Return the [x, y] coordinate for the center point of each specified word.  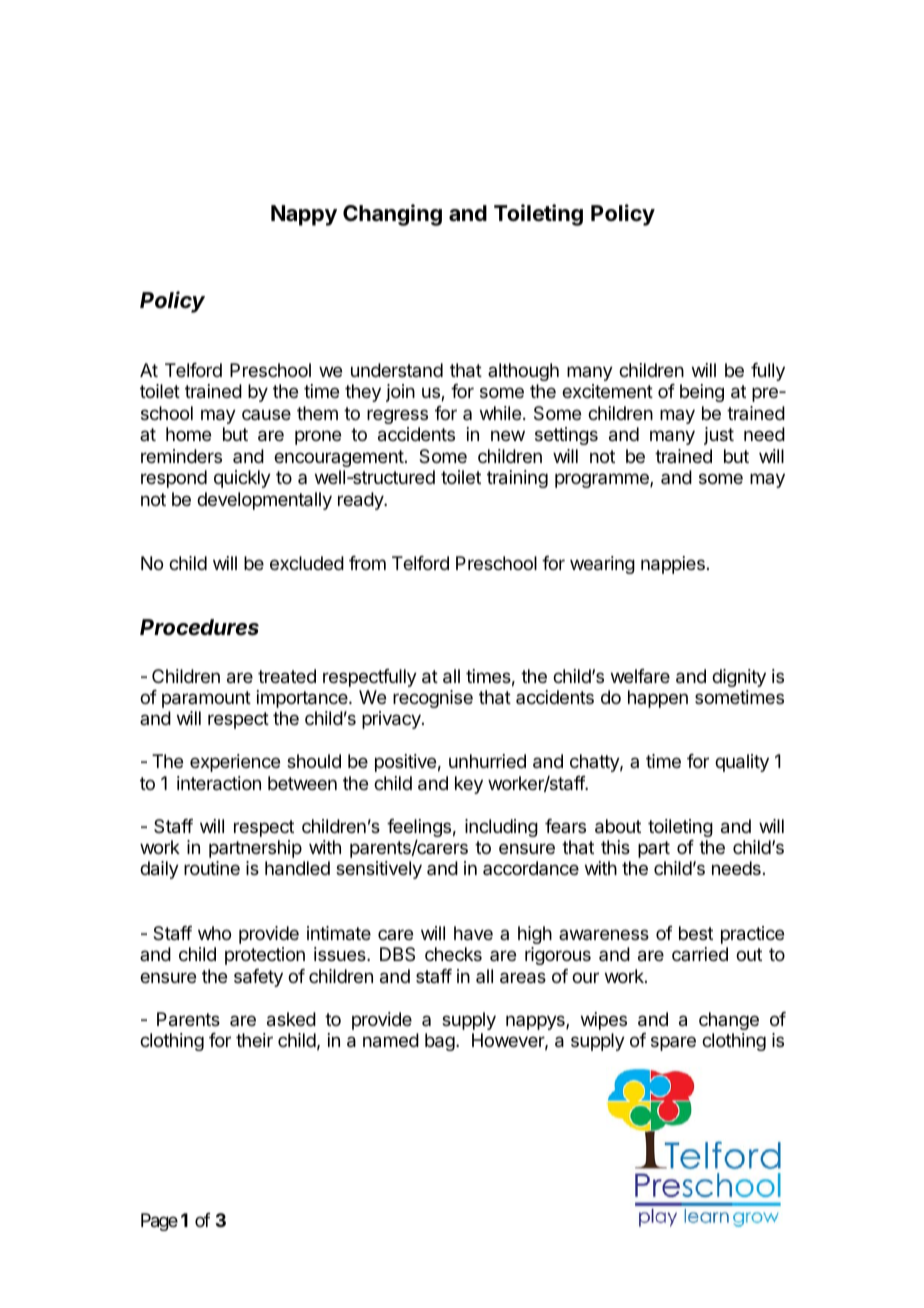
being [702, 393]
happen [658, 699]
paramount [206, 699]
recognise [433, 699]
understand [397, 370]
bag [440, 1042]
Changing [392, 215]
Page [159, 1222]
